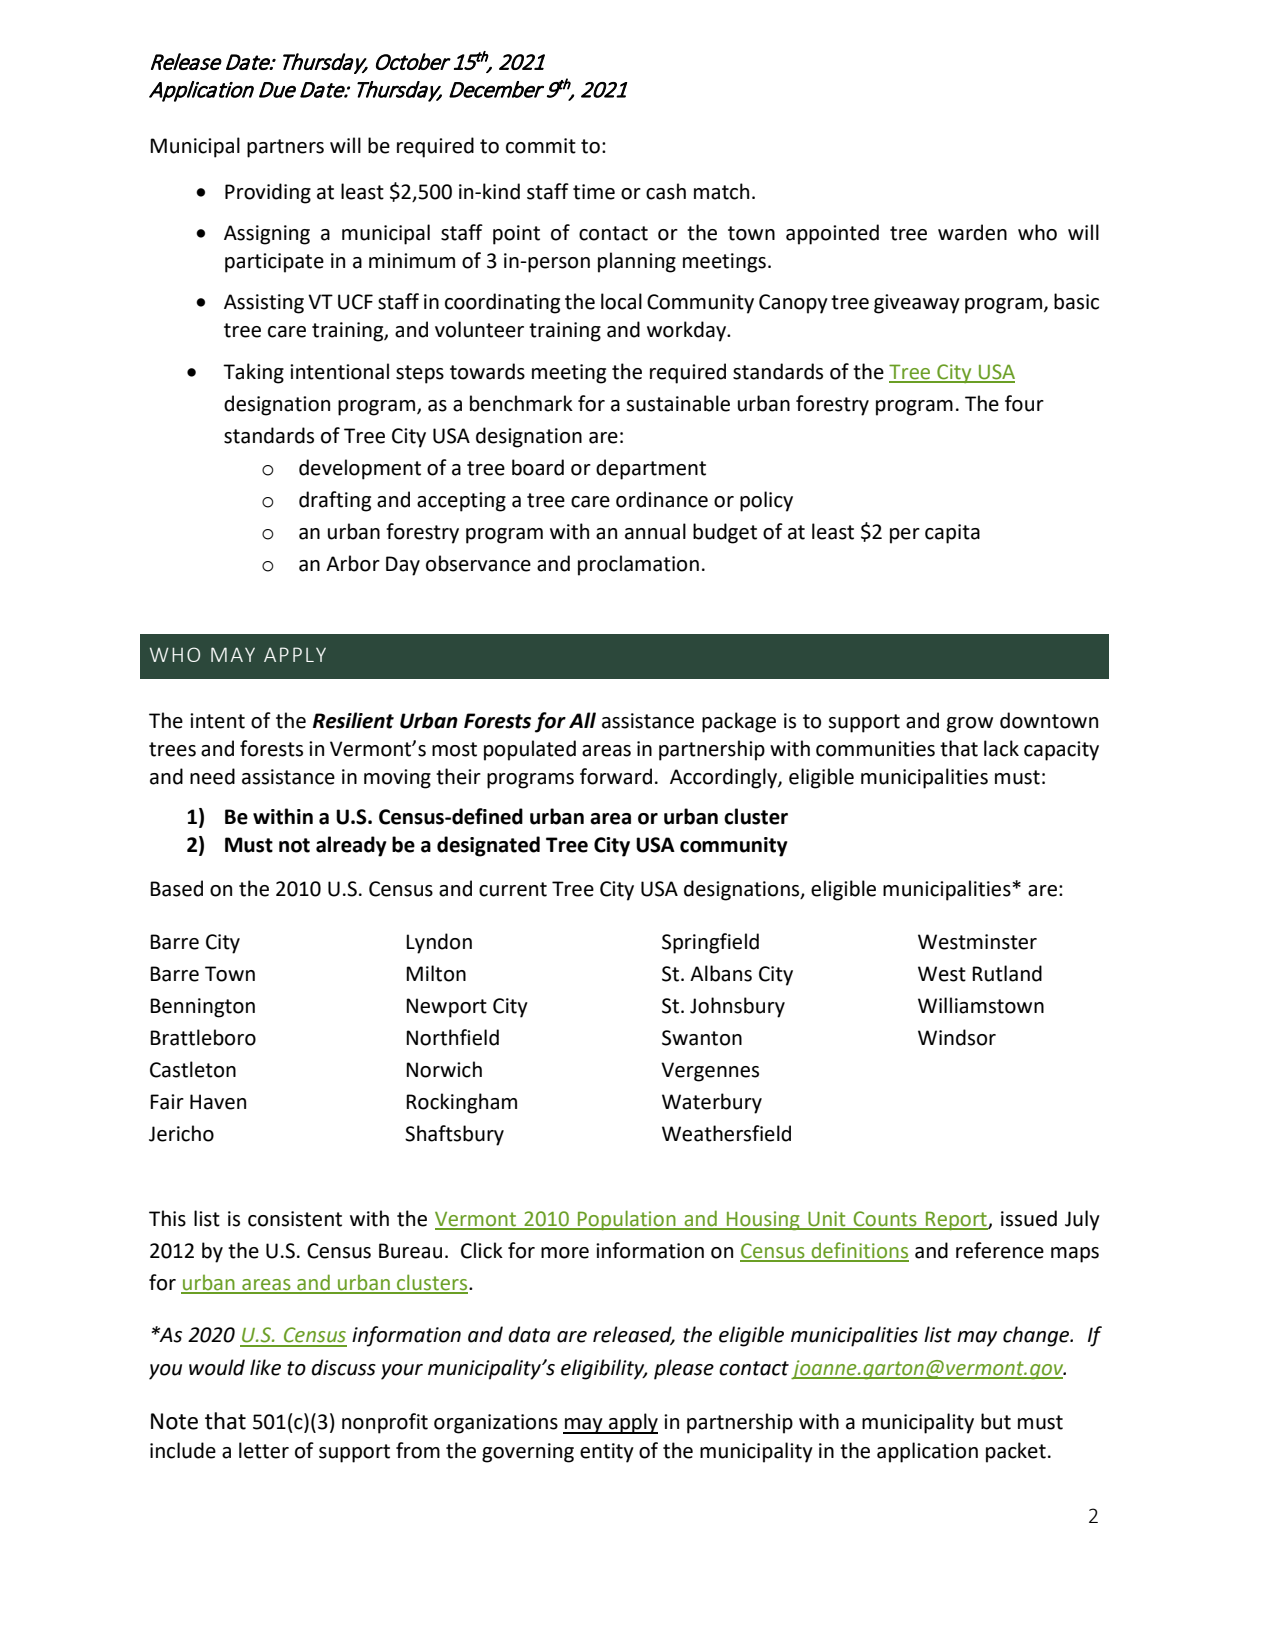 This document has width=1268, height=1642. I want to click on grow, so click(970, 725).
